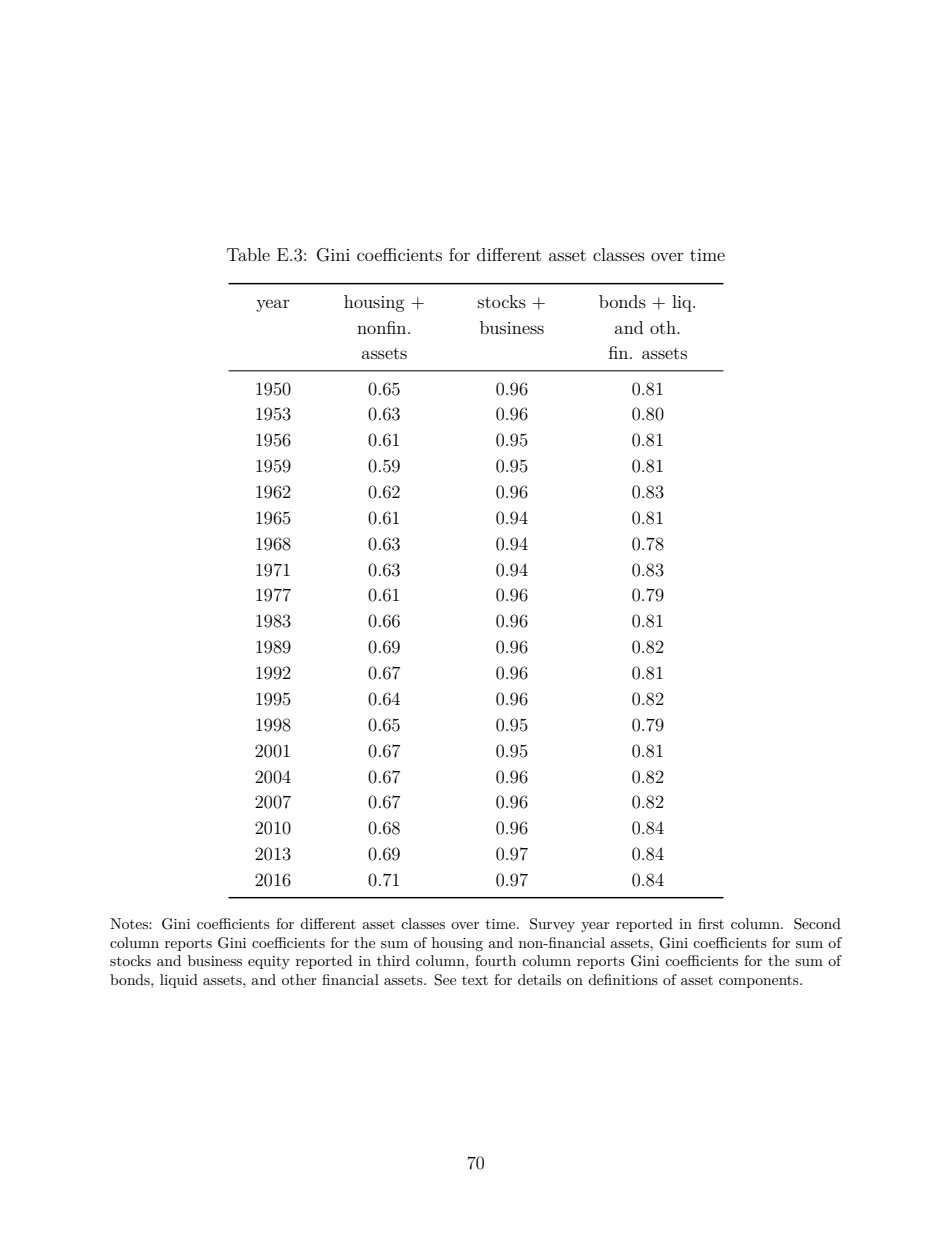 This document has width=952, height=1233. Describe the element at coordinates (552, 925) in the document. I see `Survey` at that location.
